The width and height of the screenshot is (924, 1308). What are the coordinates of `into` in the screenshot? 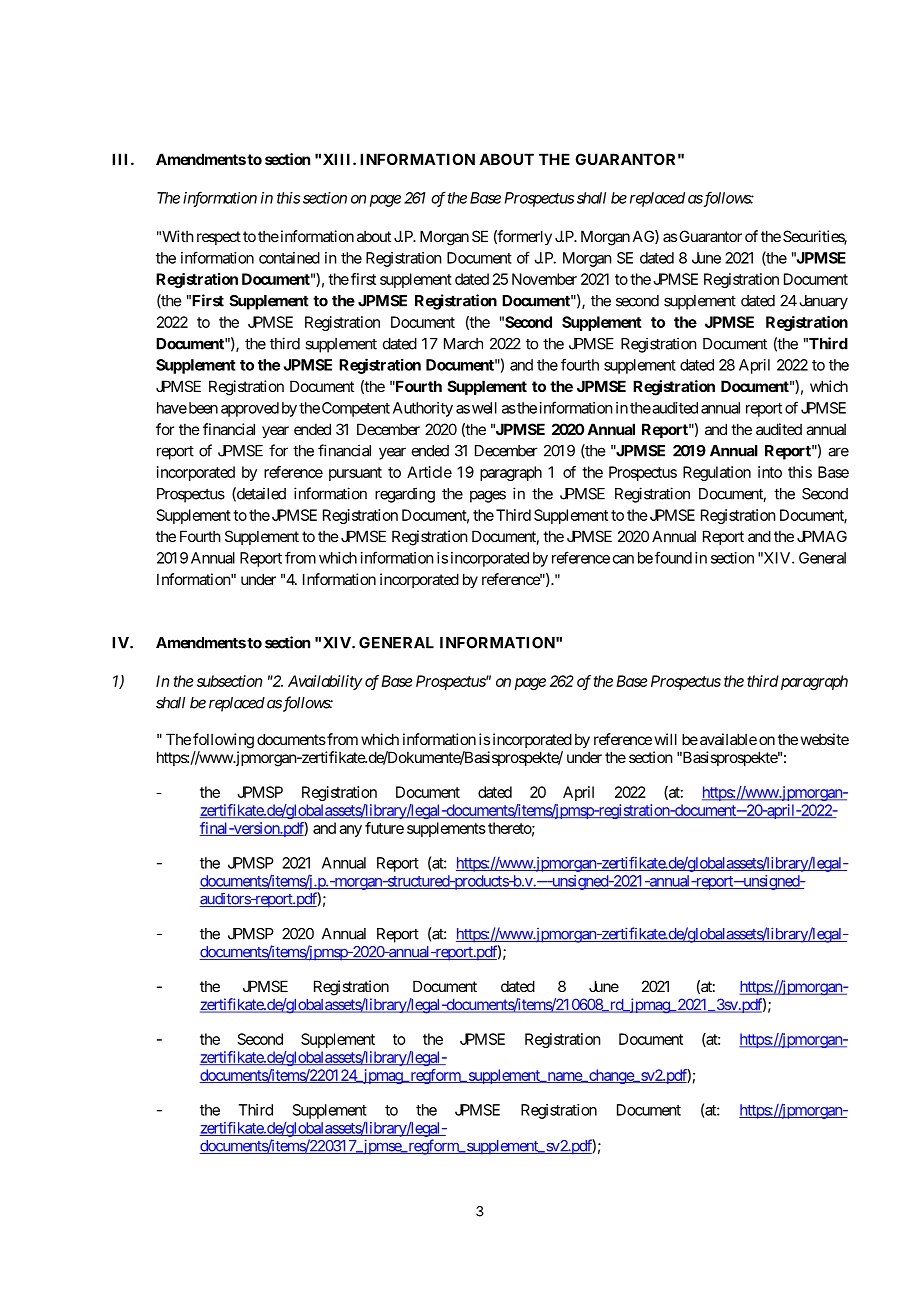 It's located at (770, 472).
